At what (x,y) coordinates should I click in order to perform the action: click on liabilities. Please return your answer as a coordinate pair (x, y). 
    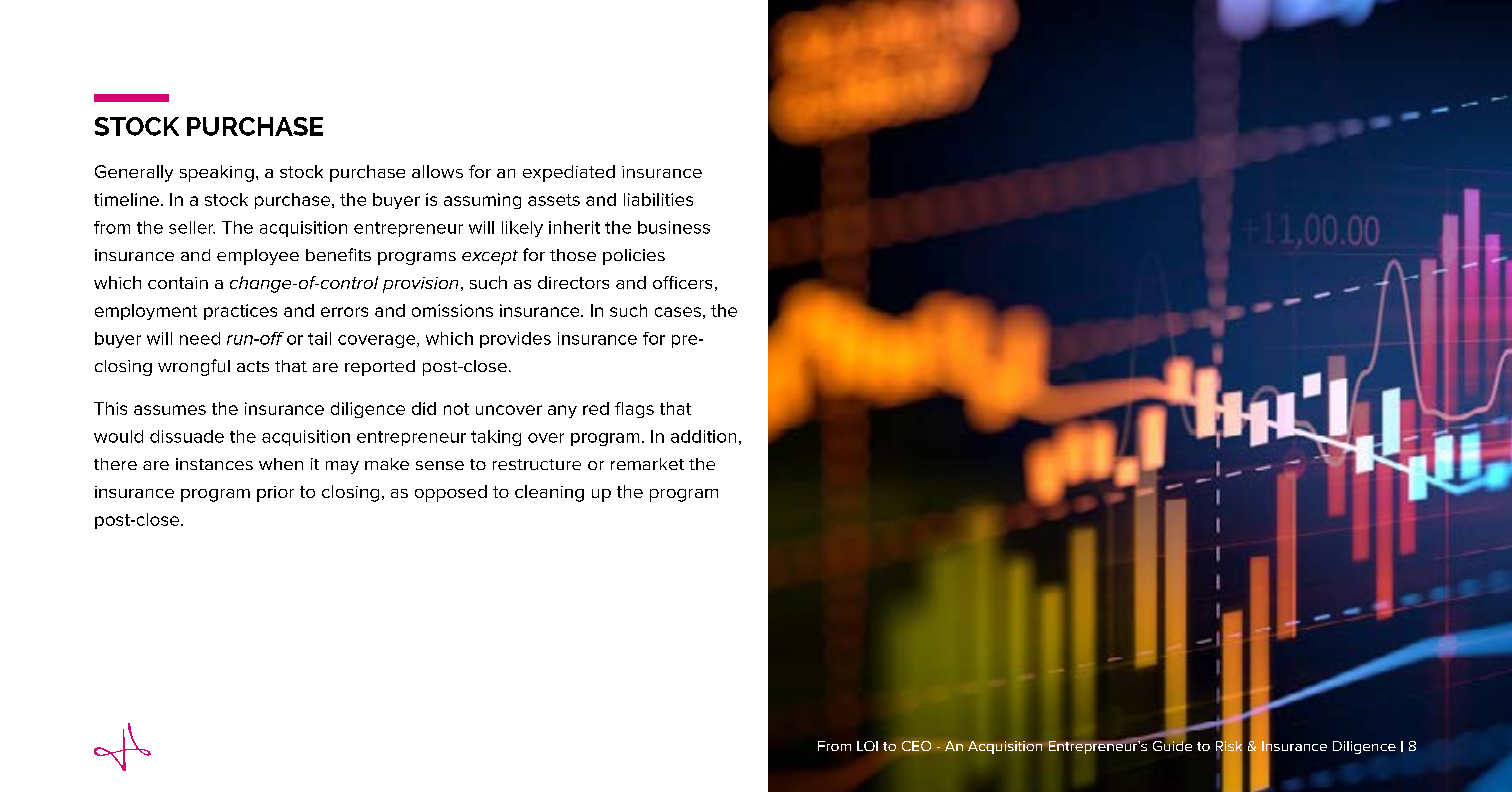
    Looking at the image, I should click on (658, 199).
